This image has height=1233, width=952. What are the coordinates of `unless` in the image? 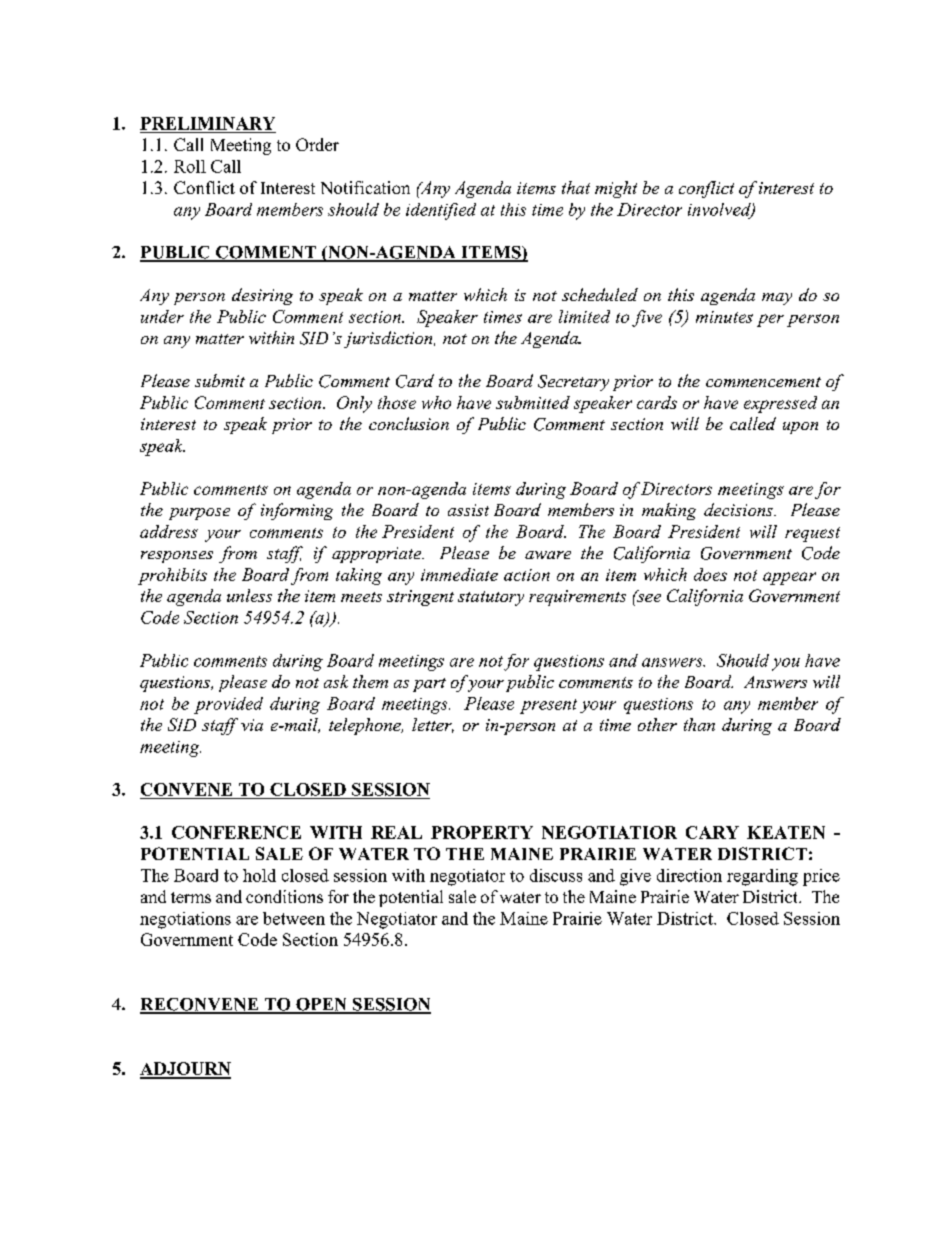 It's located at (249, 595).
